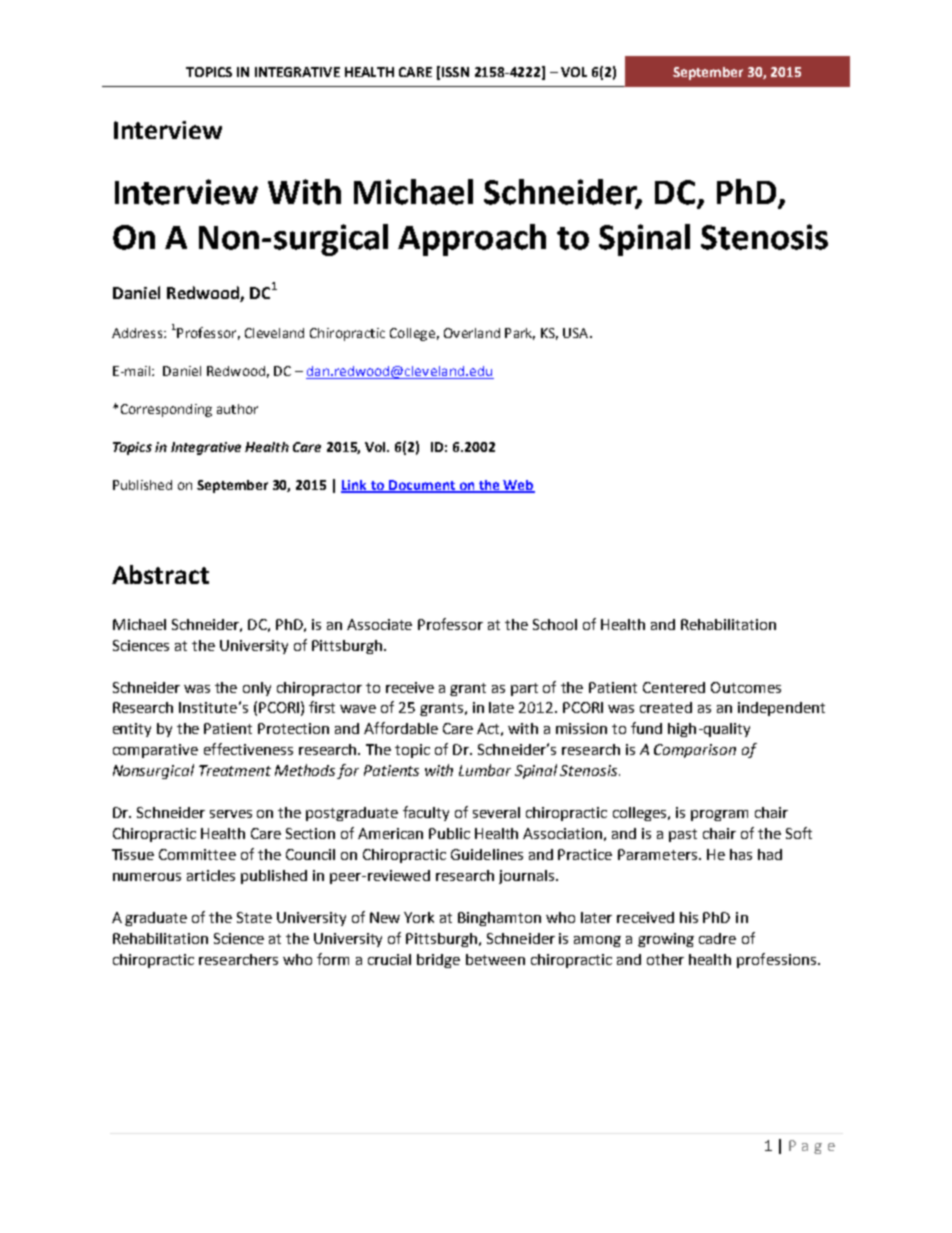 This screenshot has height=1233, width=952. I want to click on Treatment, so click(235, 770).
